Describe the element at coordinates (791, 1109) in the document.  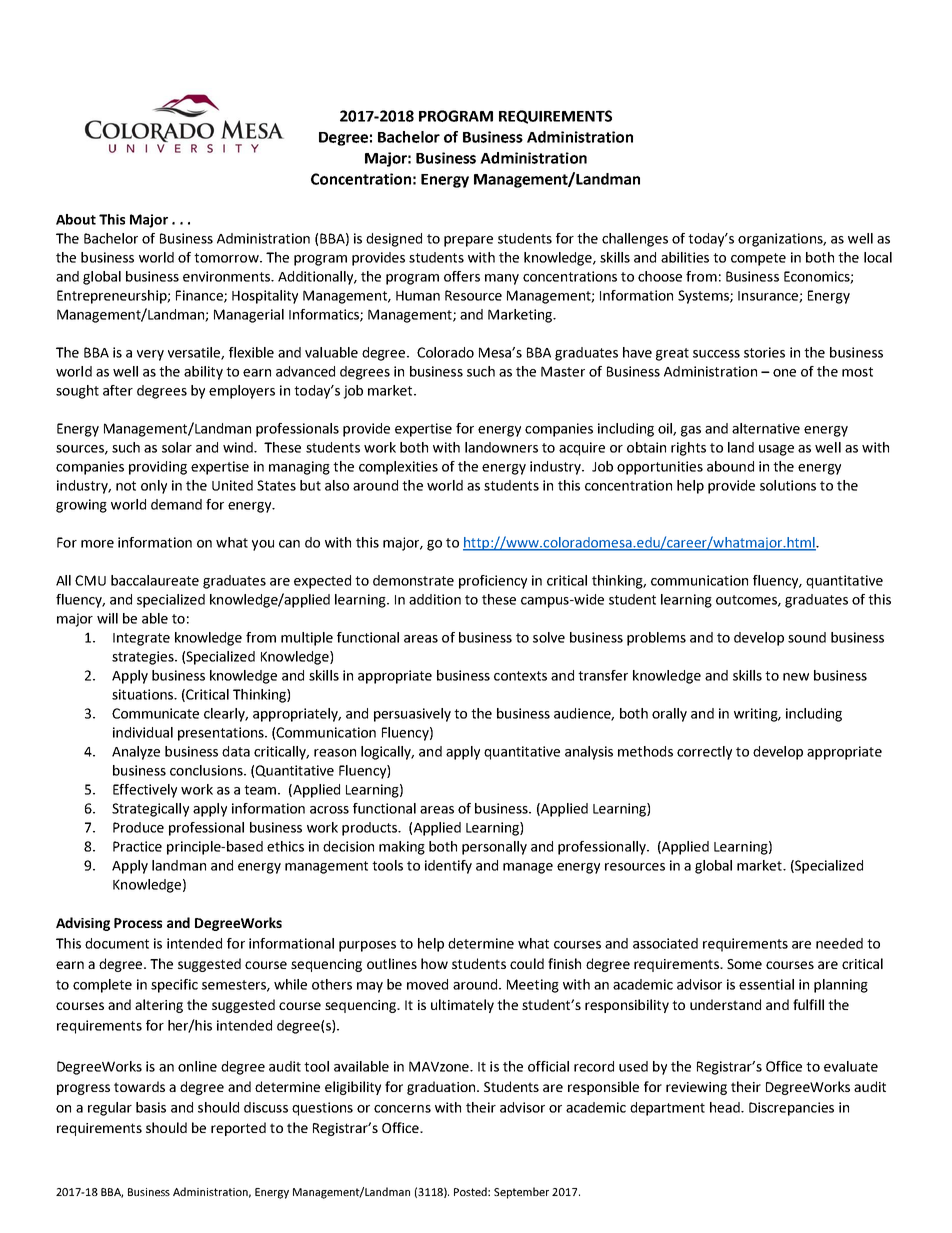
I see `Discrepancies` at that location.
